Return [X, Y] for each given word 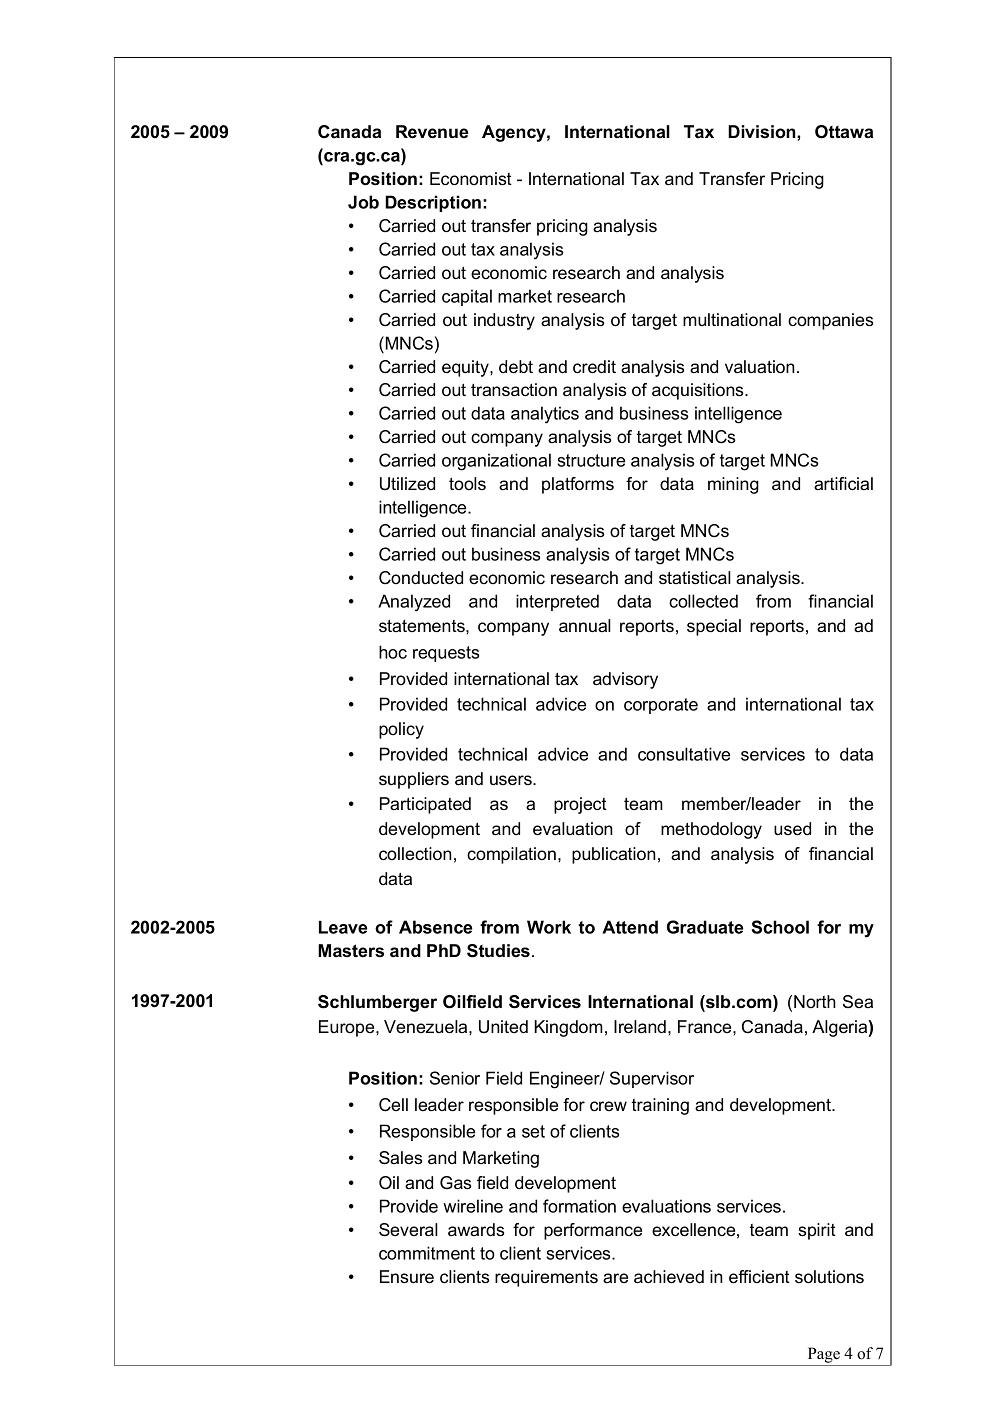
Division [763, 132]
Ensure [407, 1277]
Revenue [432, 132]
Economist [471, 179]
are [615, 1278]
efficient [759, 1277]
